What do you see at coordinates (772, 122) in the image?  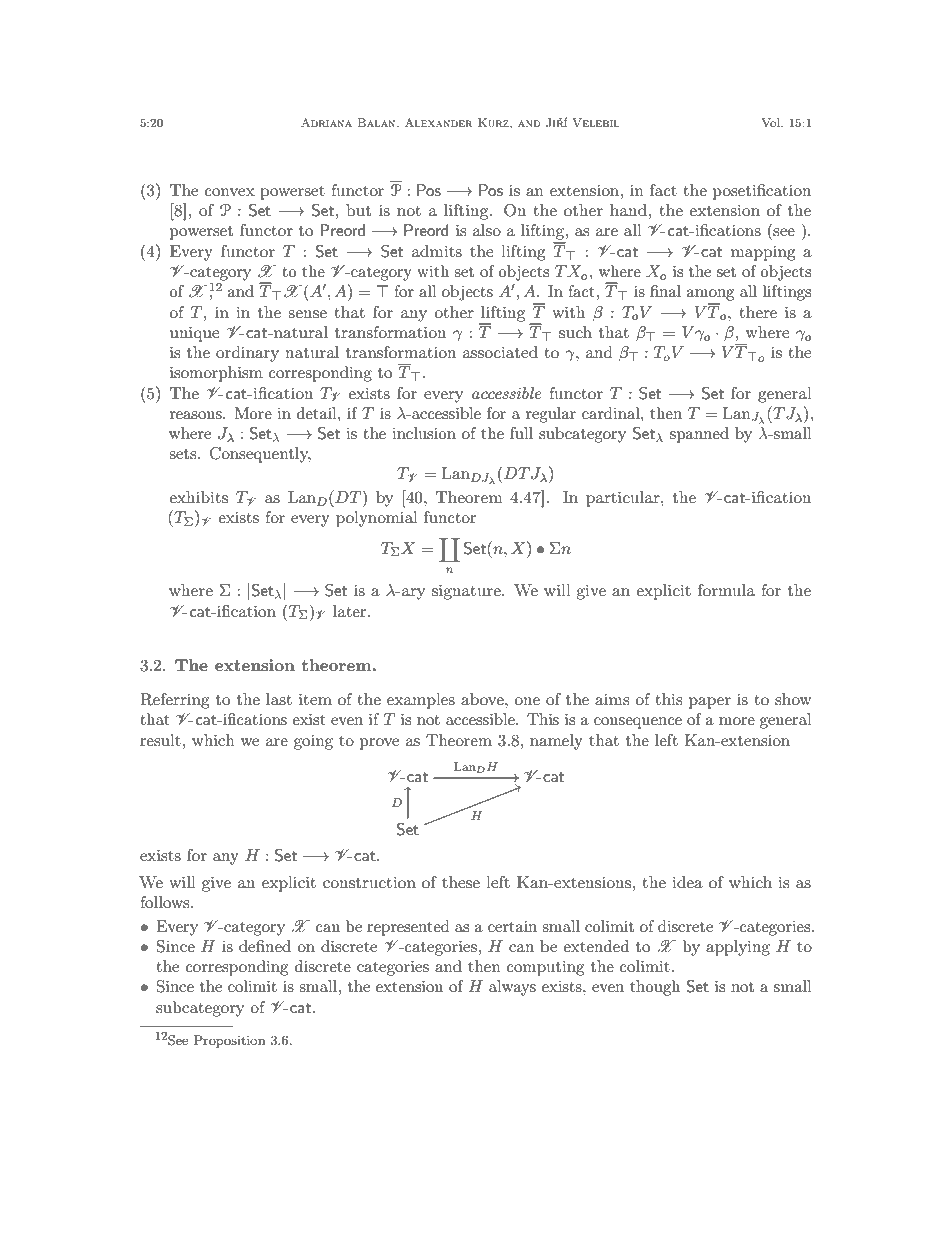 I see `Vol` at bounding box center [772, 122].
